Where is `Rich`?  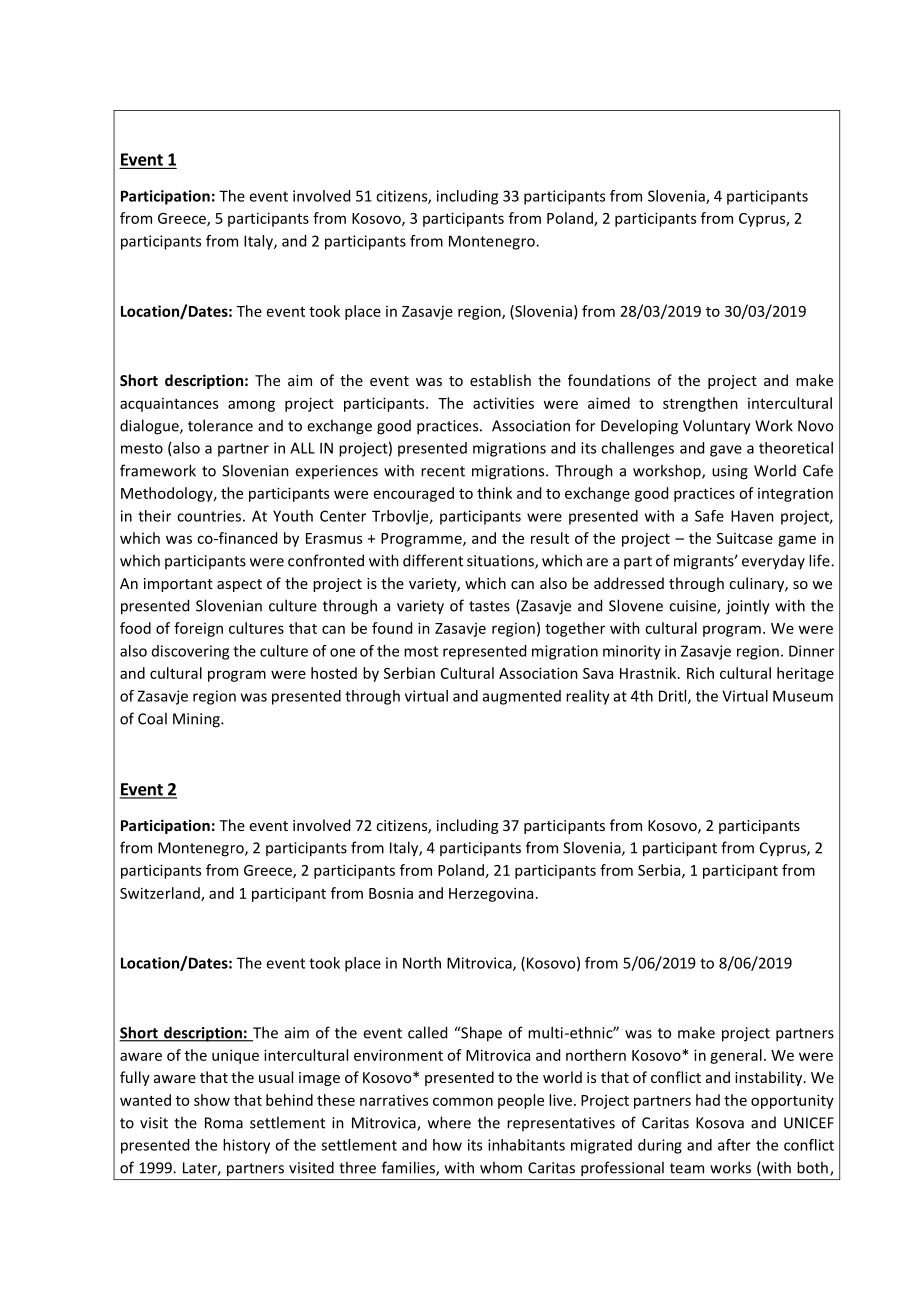 Rich is located at coordinates (700, 673).
